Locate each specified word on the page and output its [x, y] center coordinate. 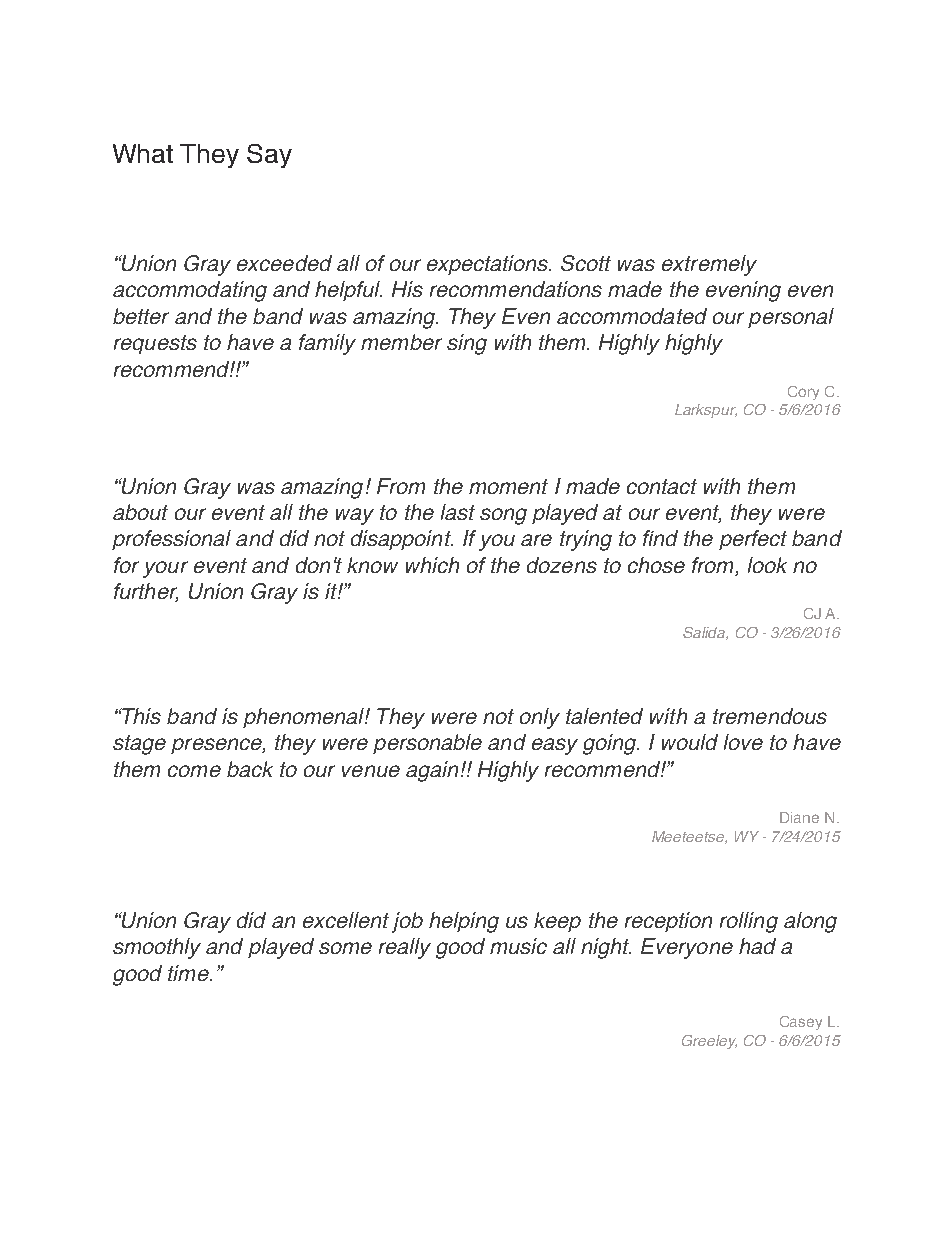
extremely [709, 265]
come [194, 771]
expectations [489, 265]
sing [467, 344]
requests [155, 344]
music [518, 946]
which [432, 565]
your [165, 569]
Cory [803, 393]
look [767, 565]
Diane [799, 817]
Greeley [709, 1042]
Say [269, 156]
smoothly [157, 948]
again [432, 771]
